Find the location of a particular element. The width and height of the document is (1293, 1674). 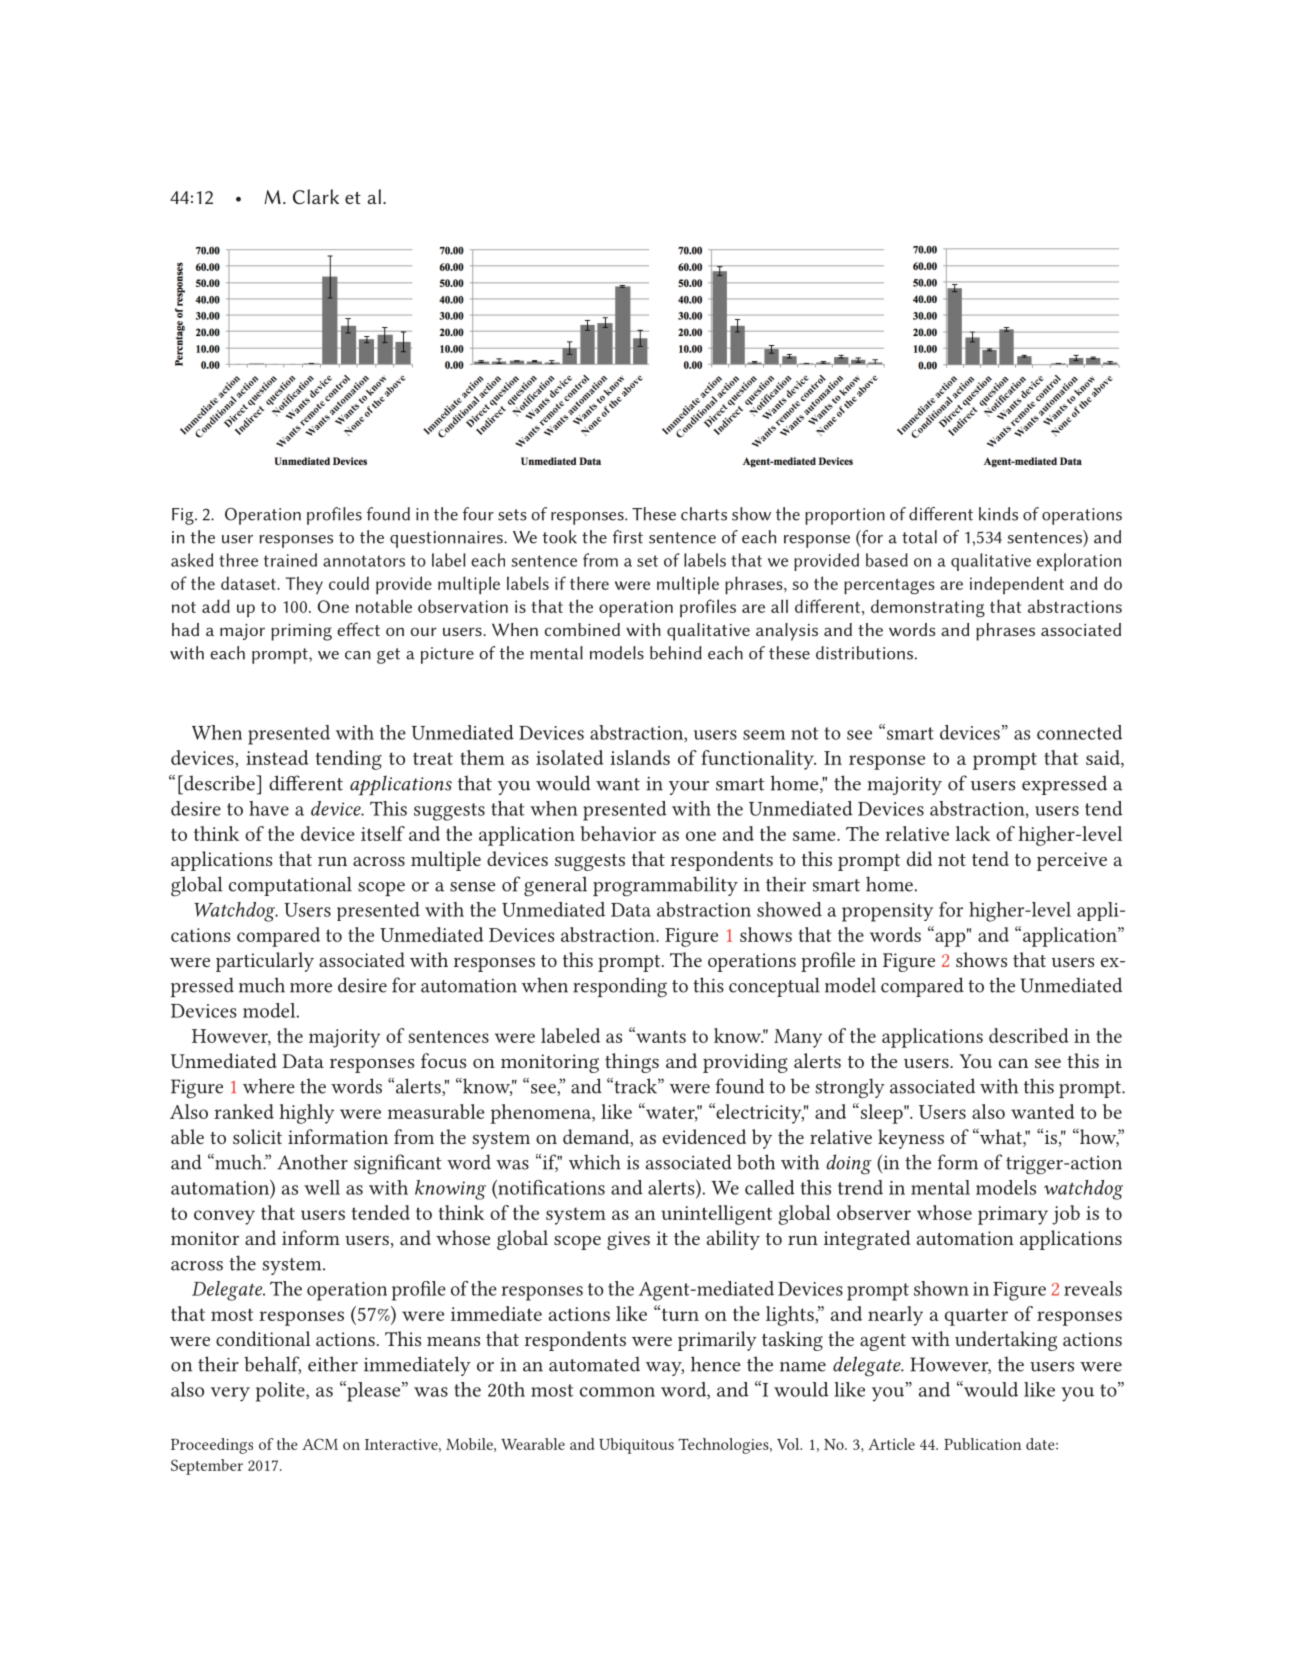

total is located at coordinates (919, 537).
